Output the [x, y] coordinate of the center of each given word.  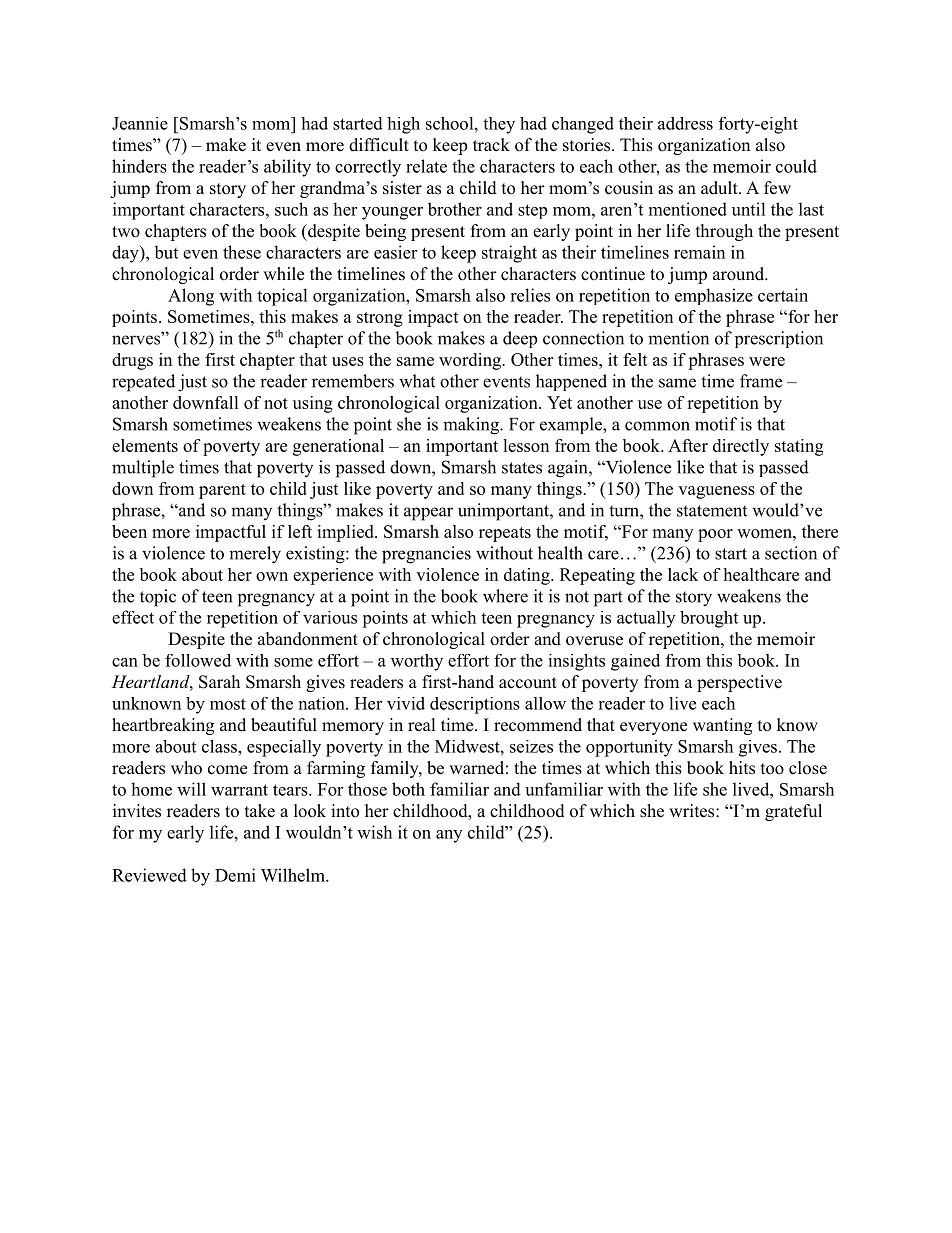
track [491, 144]
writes [693, 811]
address [685, 123]
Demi [235, 875]
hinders [139, 166]
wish [374, 832]
